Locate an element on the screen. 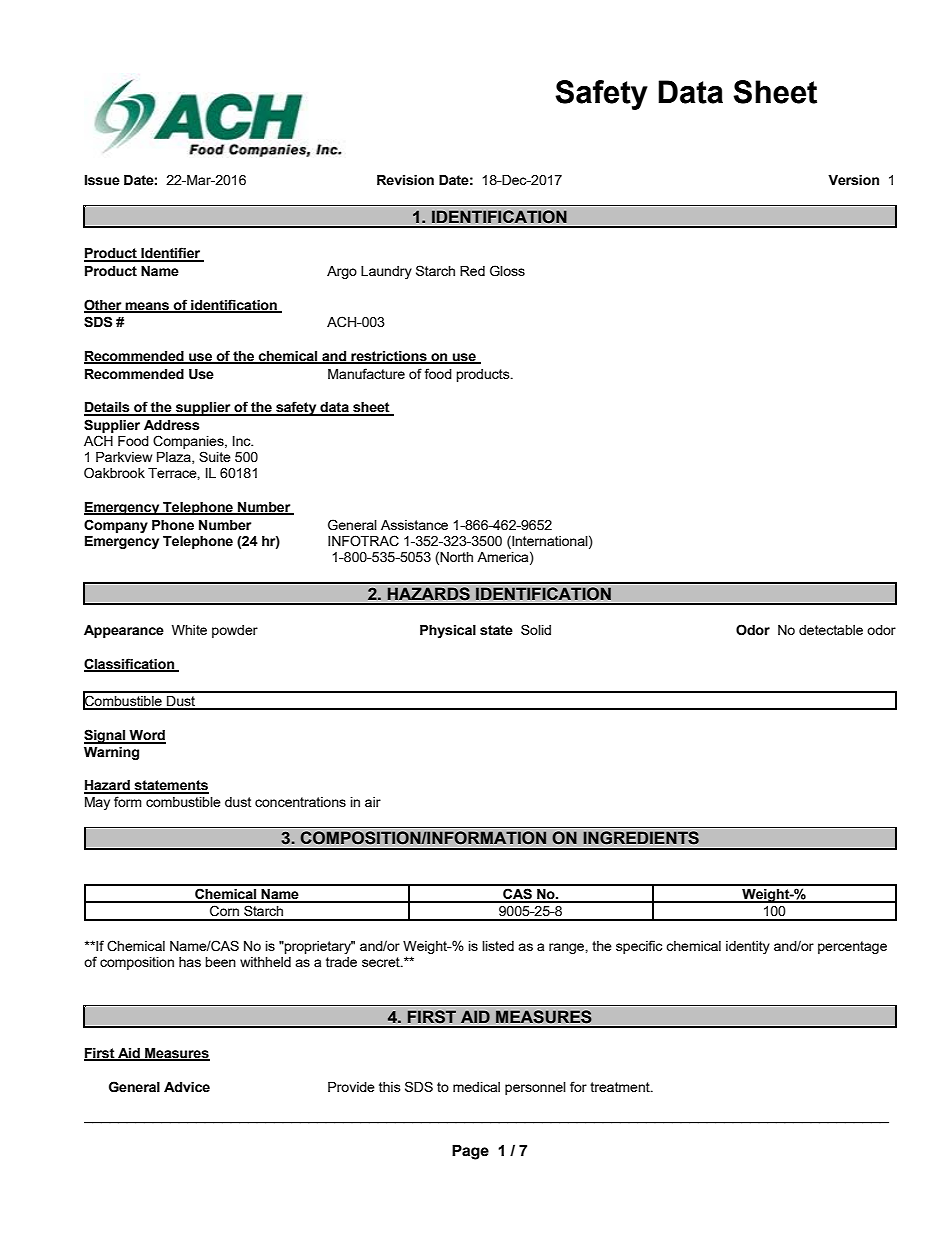 The height and width of the screenshot is (1233, 952). identity is located at coordinates (748, 947).
